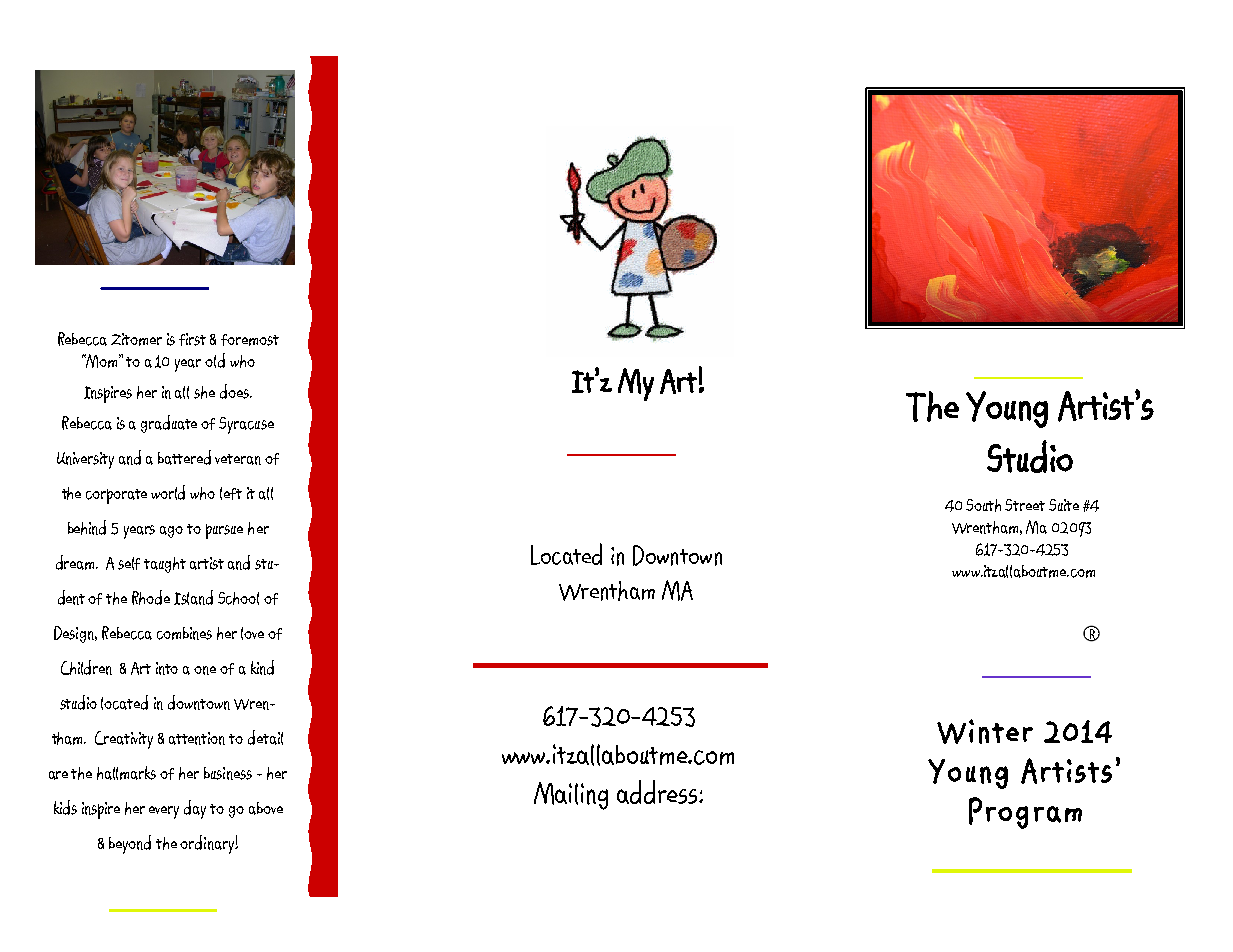  What do you see at coordinates (238, 598) in the document?
I see `School` at bounding box center [238, 598].
